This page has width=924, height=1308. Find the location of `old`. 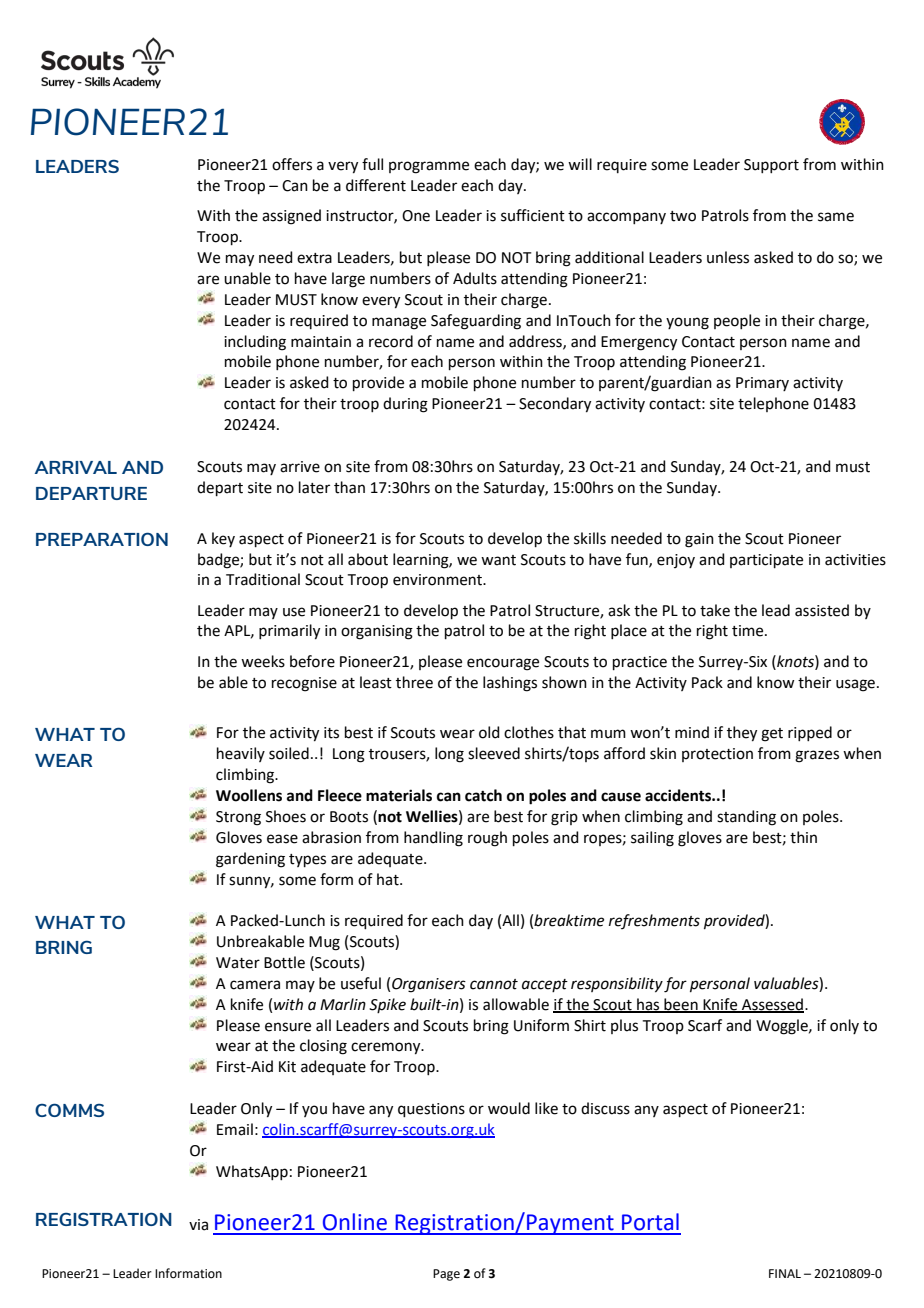

old is located at coordinates (489, 732).
